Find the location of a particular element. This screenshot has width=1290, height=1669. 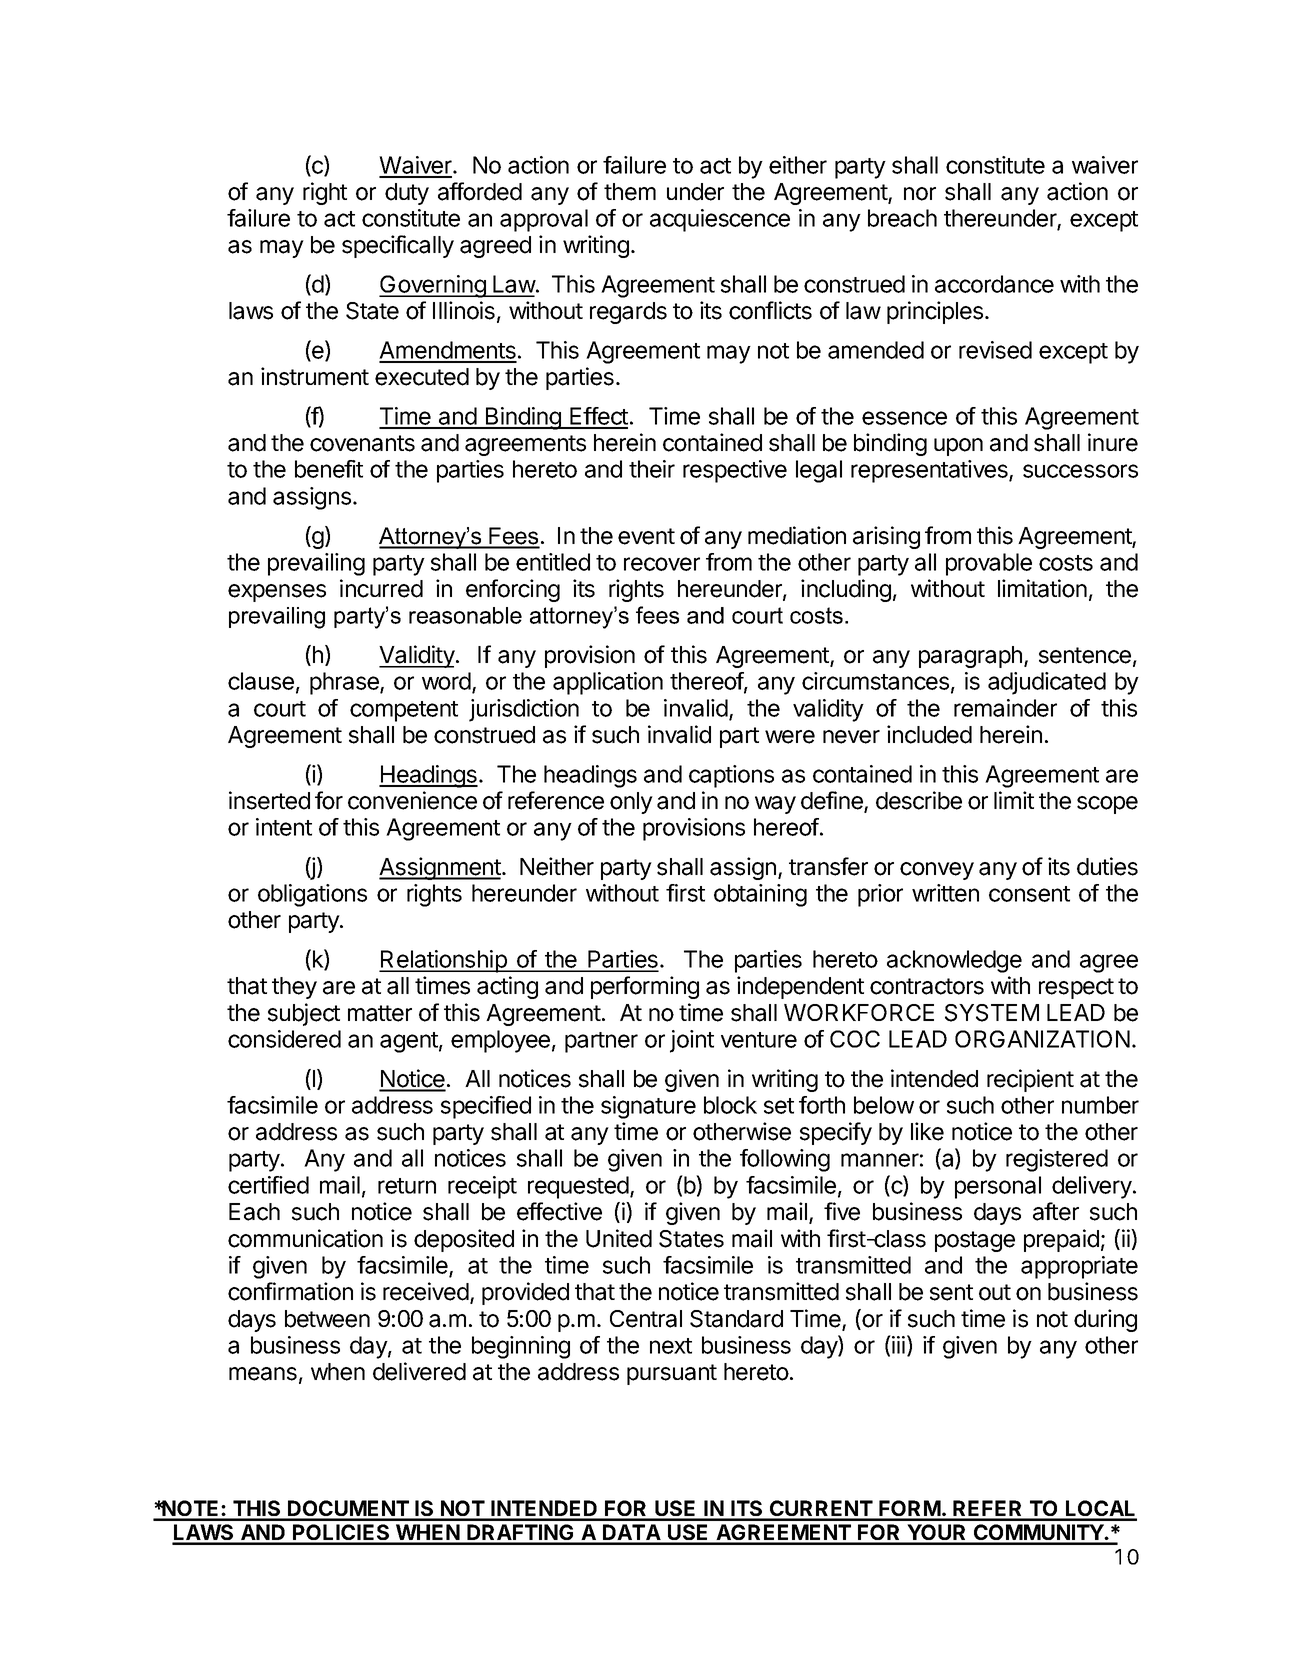

recover is located at coordinates (662, 564).
